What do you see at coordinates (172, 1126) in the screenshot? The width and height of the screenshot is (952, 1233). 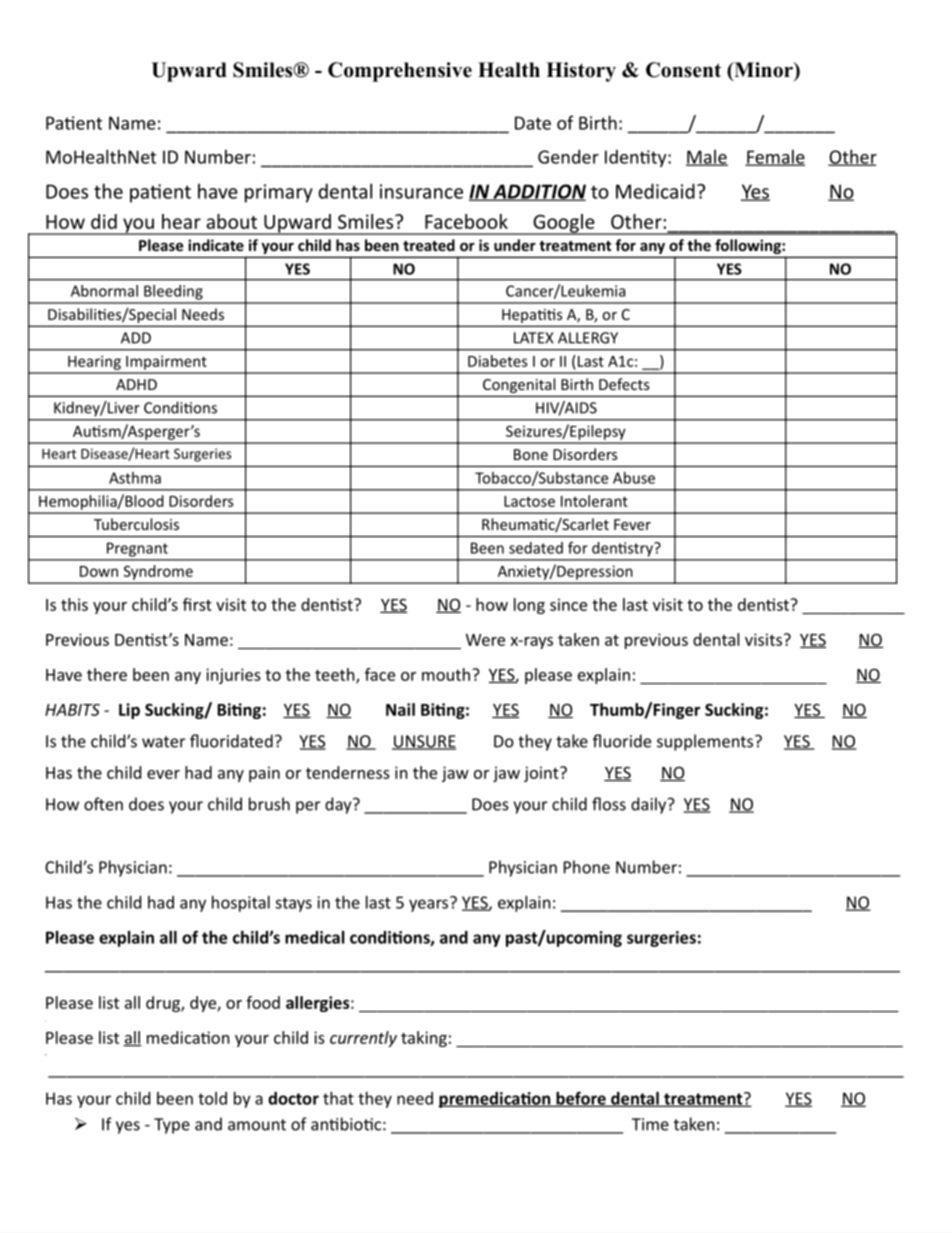 I see `Type` at bounding box center [172, 1126].
